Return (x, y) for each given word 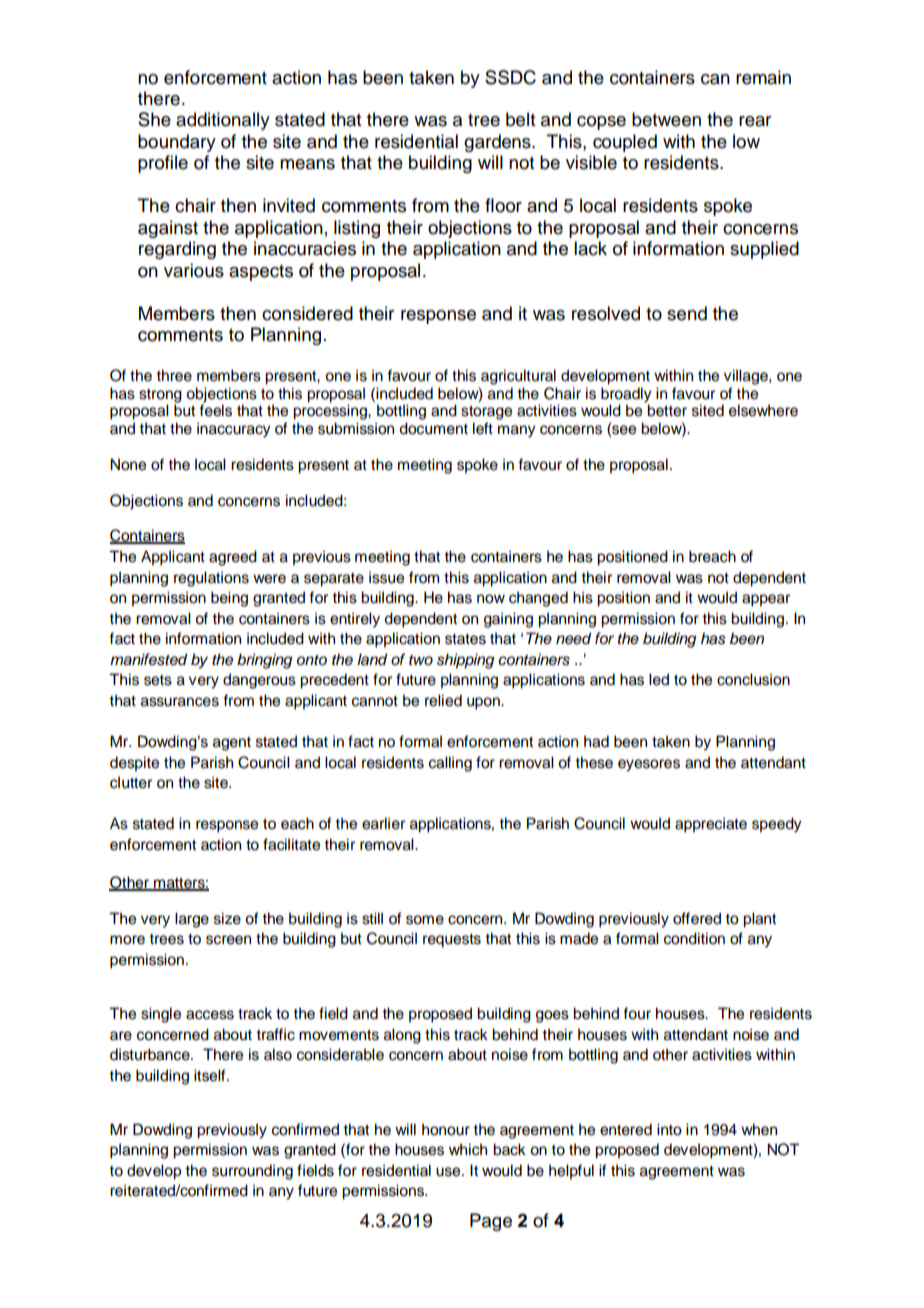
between (666, 119)
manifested (148, 659)
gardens (498, 143)
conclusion (753, 679)
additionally (223, 121)
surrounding (252, 1172)
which (468, 1149)
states (465, 639)
